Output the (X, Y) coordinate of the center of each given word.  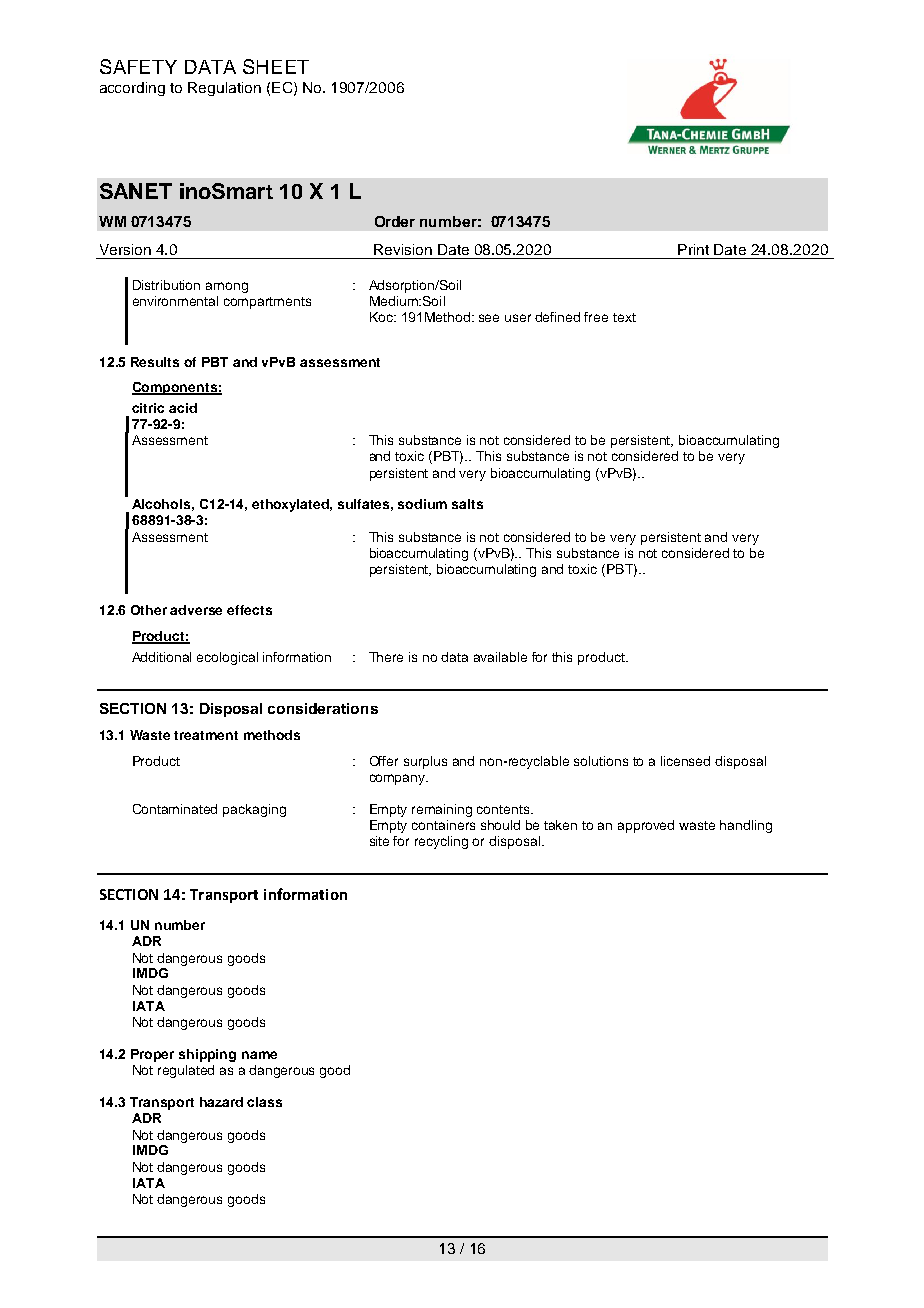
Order (395, 221)
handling (746, 826)
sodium (422, 504)
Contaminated (175, 809)
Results (155, 362)
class (264, 1102)
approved (646, 826)
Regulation (224, 89)
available (500, 657)
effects (249, 610)
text (624, 317)
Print (693, 249)
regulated (186, 1071)
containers (443, 825)
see (489, 318)
